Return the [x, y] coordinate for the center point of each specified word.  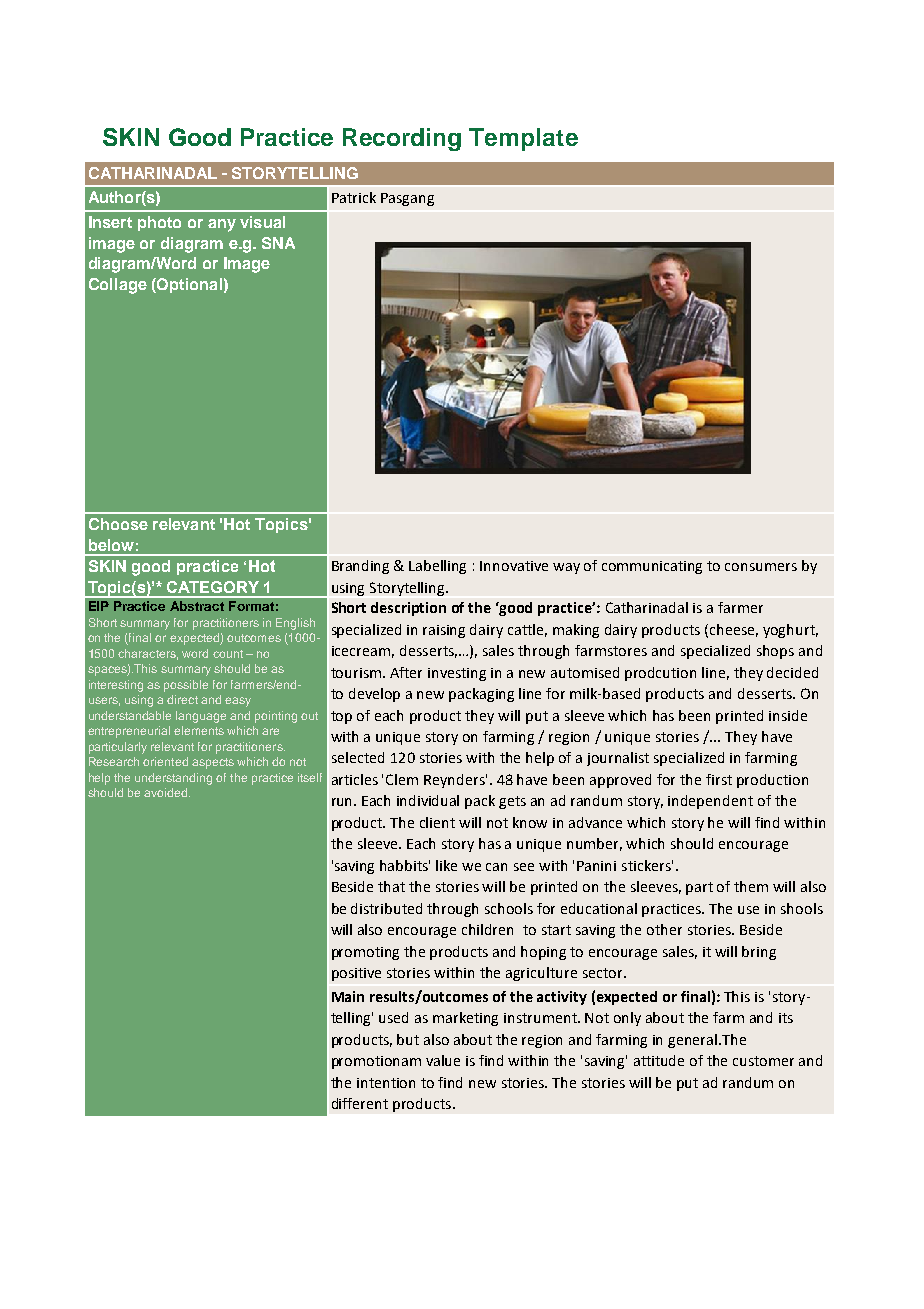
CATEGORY [213, 587]
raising [444, 631]
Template [523, 139]
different [360, 1103]
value [443, 1060]
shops [775, 652]
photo [159, 223]
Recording [402, 139]
